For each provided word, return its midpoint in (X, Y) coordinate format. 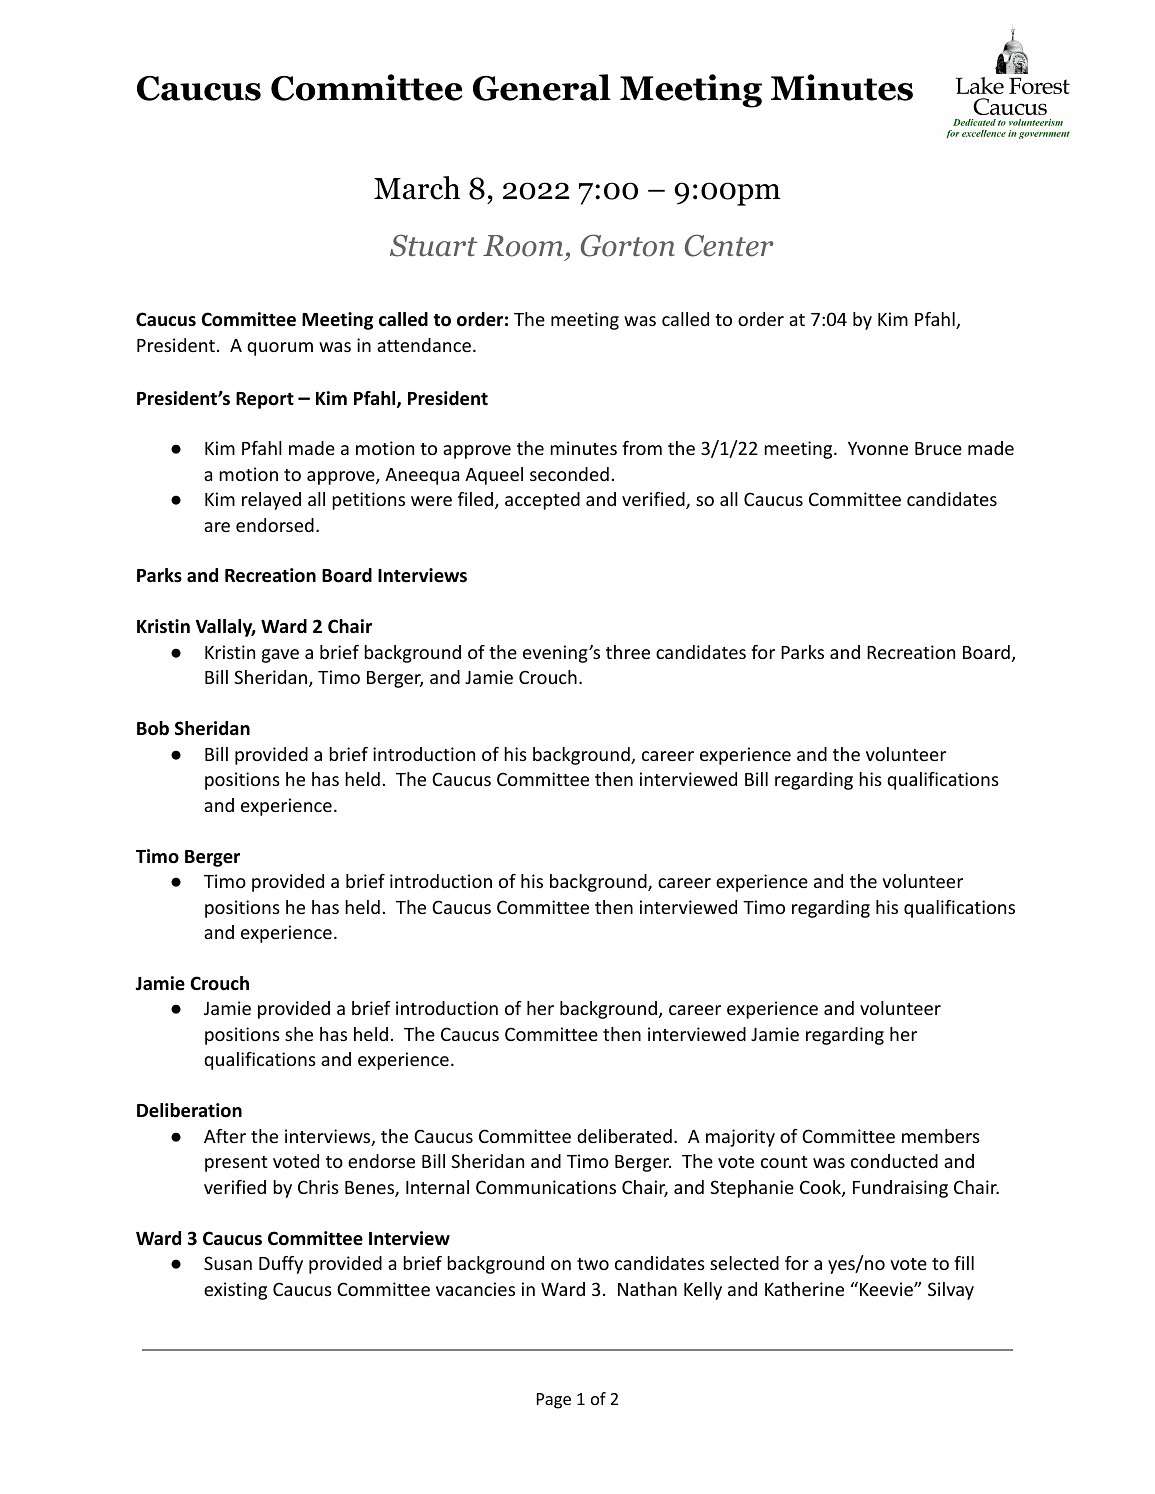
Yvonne (878, 448)
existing (235, 1291)
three (628, 652)
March (417, 188)
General (542, 87)
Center (729, 245)
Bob (153, 728)
